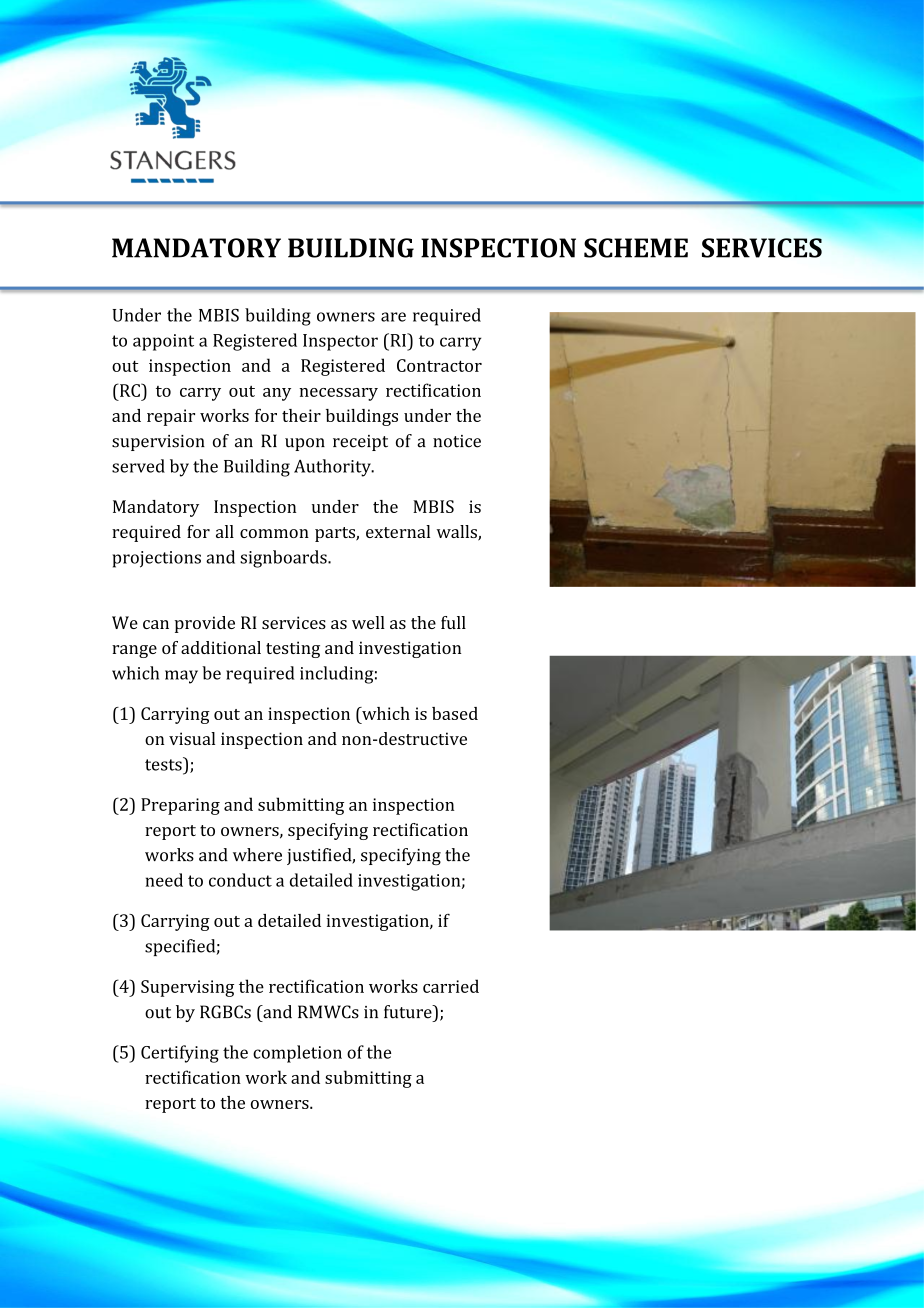 The height and width of the page is (1308, 924). What do you see at coordinates (221, 647) in the page?
I see `additional` at bounding box center [221, 647].
